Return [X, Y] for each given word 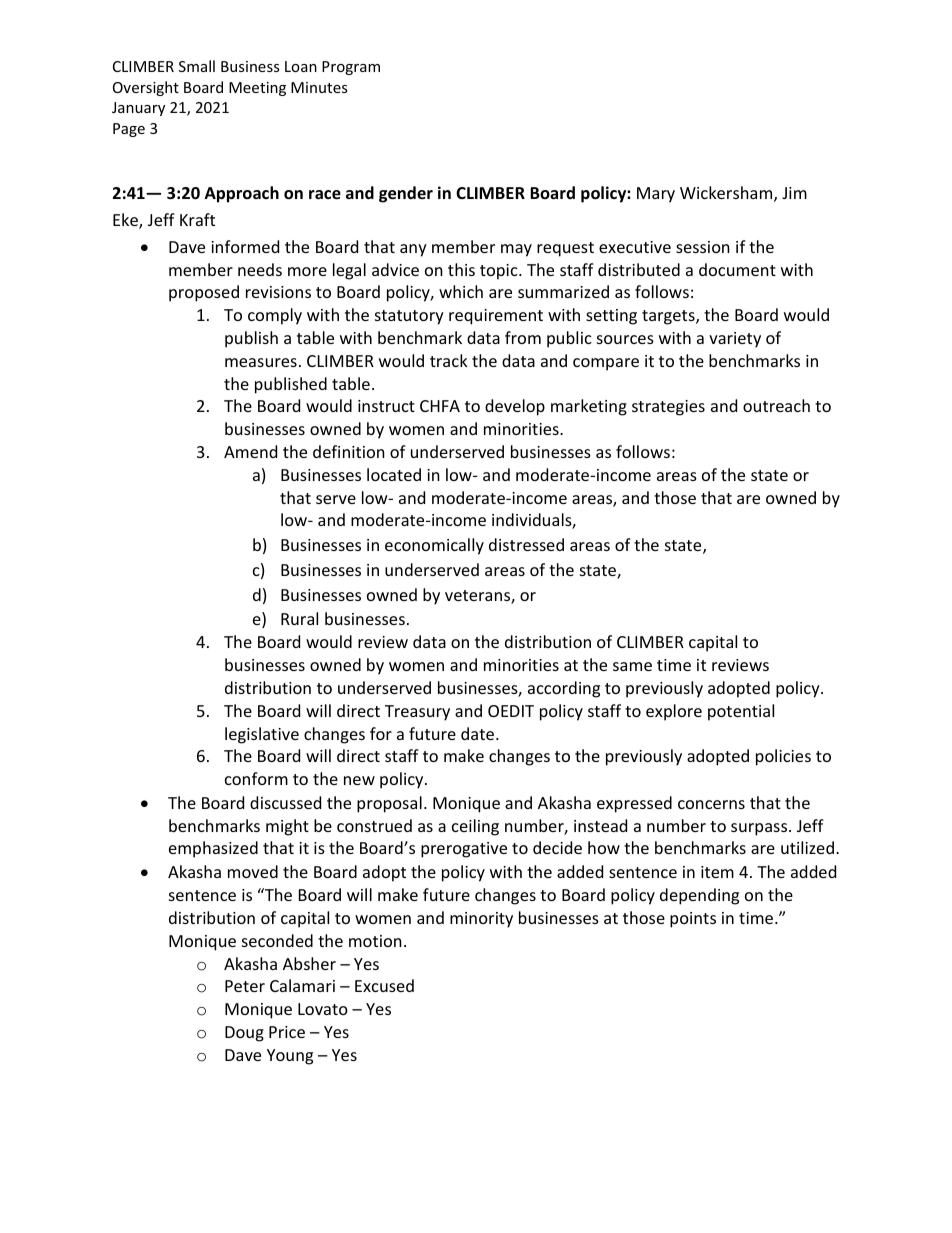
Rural [299, 618]
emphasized [213, 849]
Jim [794, 193]
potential [741, 712]
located [394, 474]
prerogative [464, 850]
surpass [760, 829]
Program [351, 68]
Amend [250, 451]
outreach [776, 405]
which [461, 291]
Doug [244, 1034]
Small [197, 66]
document [737, 269]
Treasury [417, 713]
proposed [204, 293]
